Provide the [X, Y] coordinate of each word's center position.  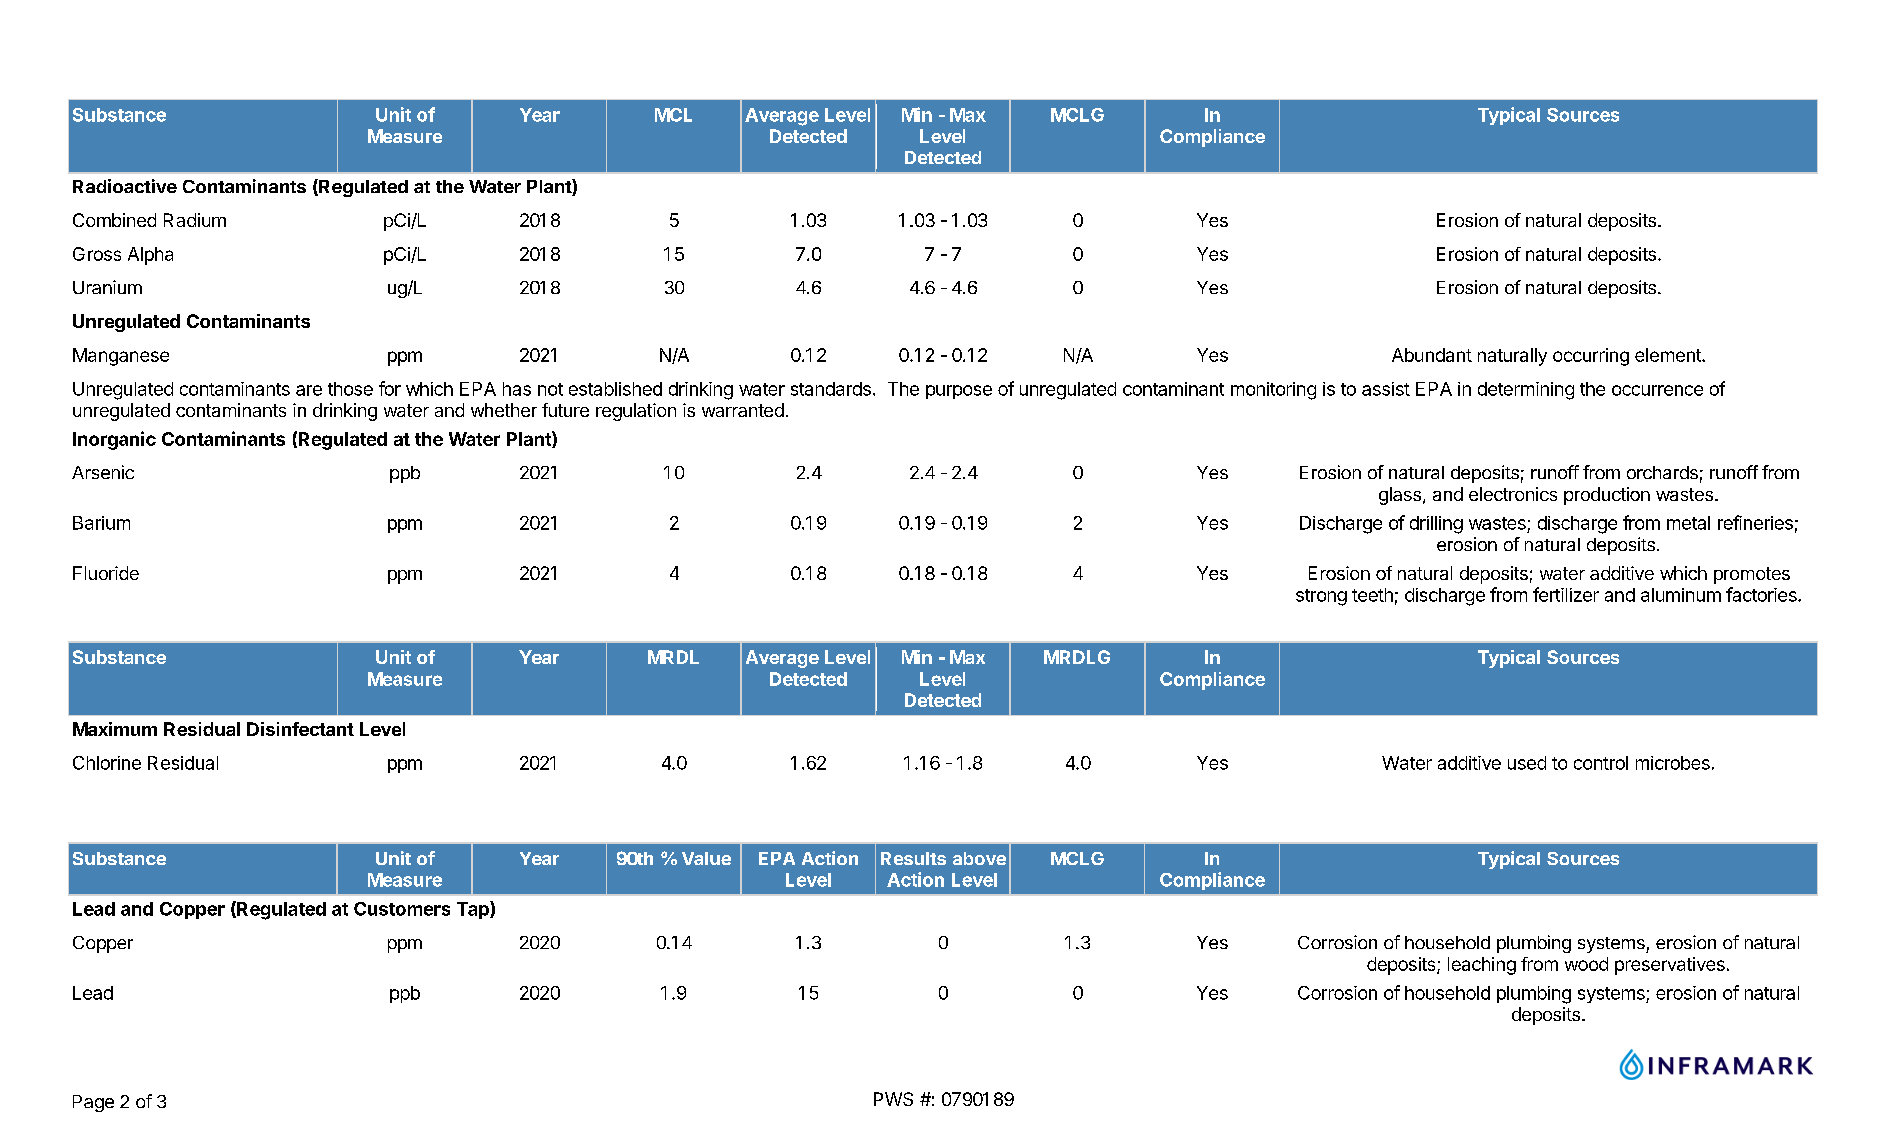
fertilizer [1566, 594]
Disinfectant [300, 729]
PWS [893, 1099]
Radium [195, 220]
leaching [1482, 966]
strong [1321, 597]
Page [93, 1103]
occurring [1591, 357]
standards [831, 389]
